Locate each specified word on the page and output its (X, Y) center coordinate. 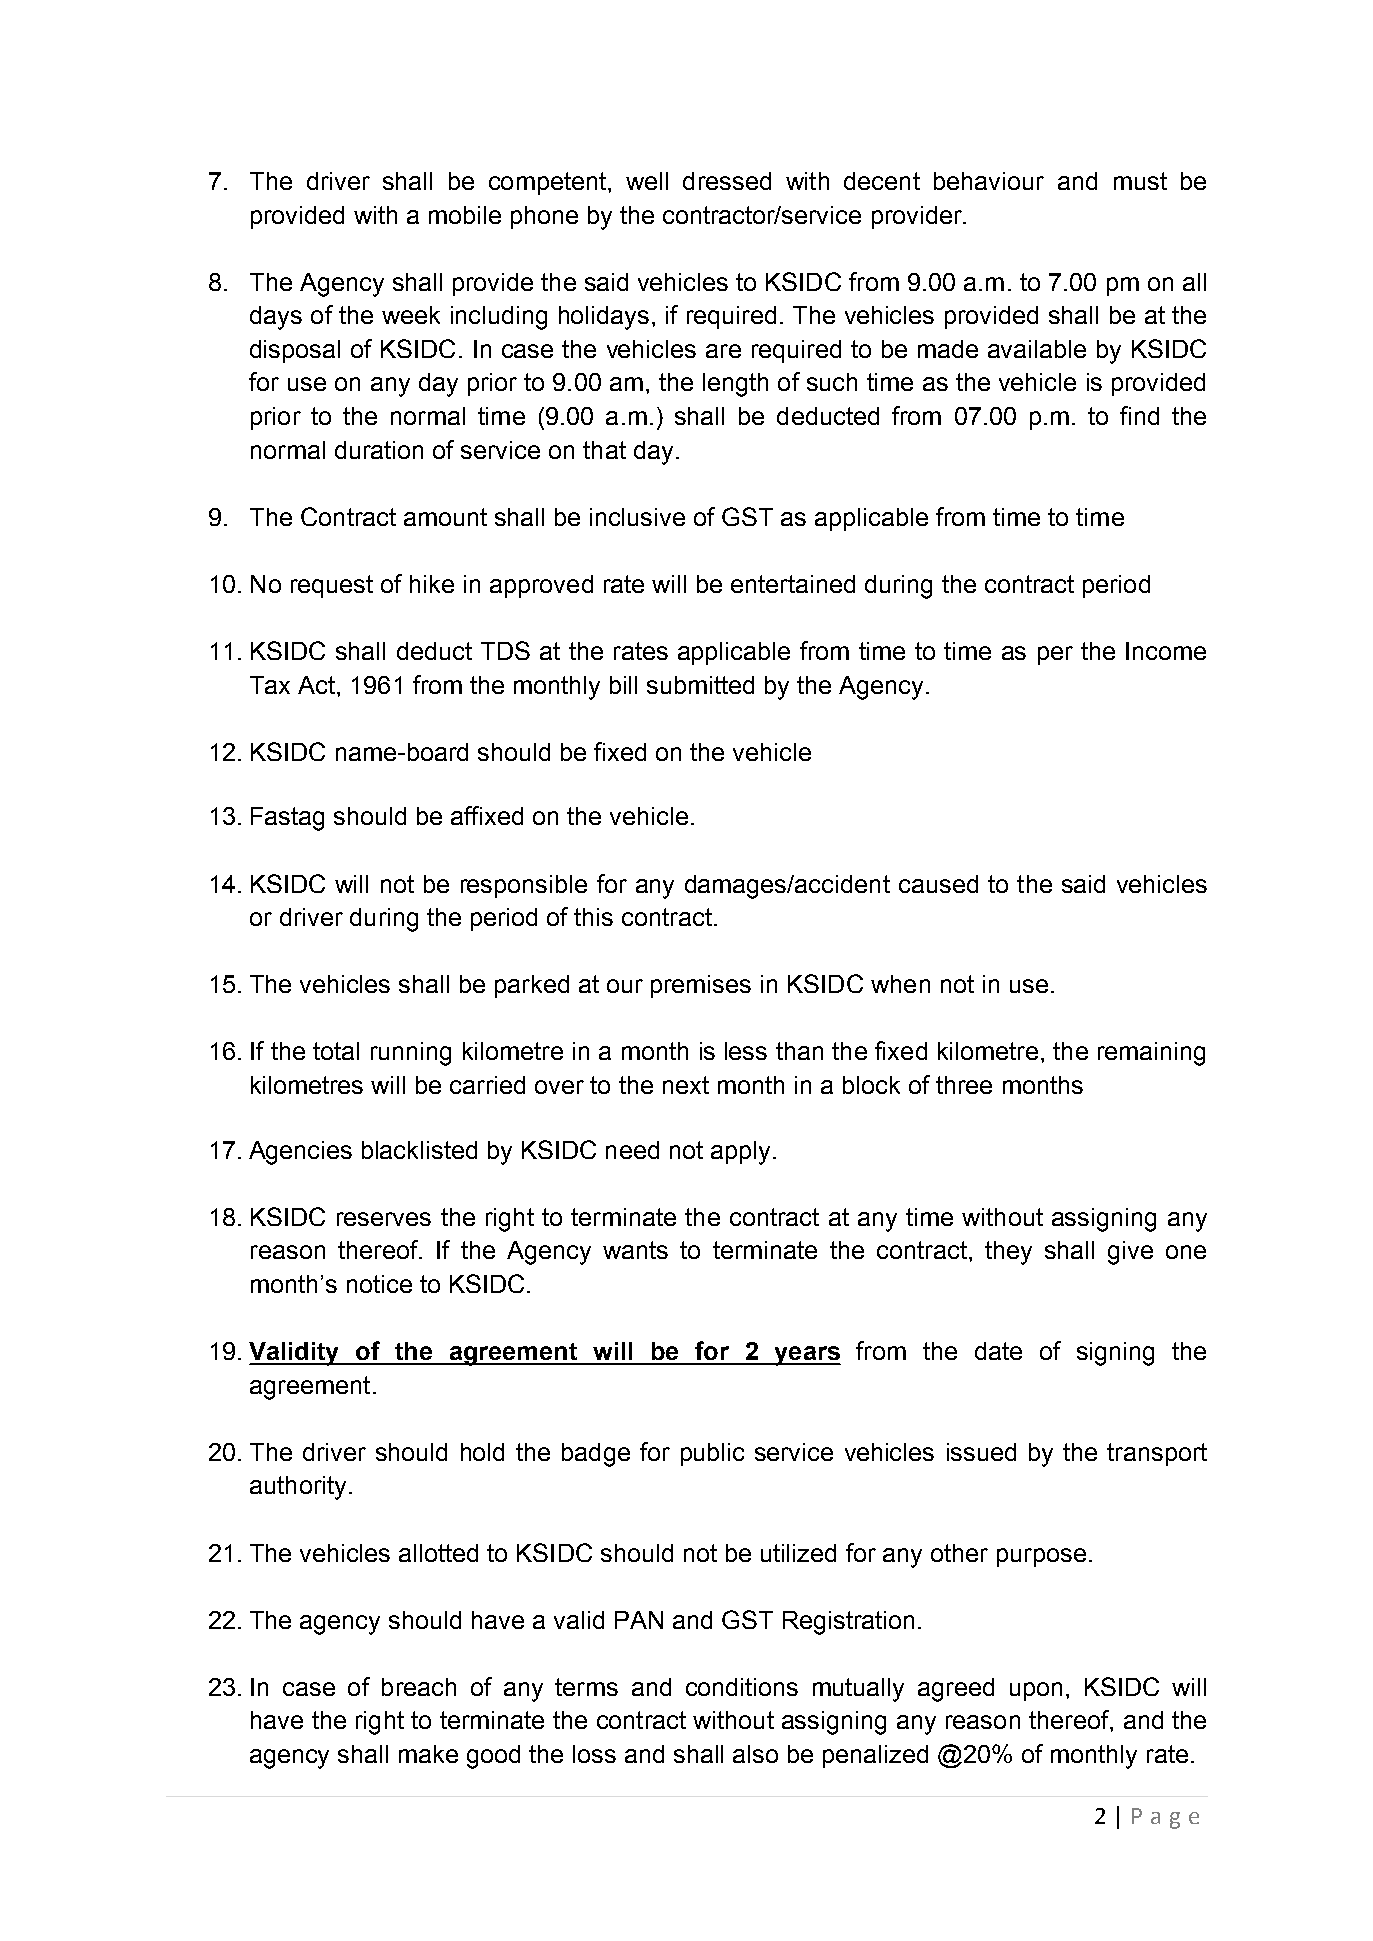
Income (1166, 651)
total (336, 1051)
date (998, 1351)
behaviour (989, 181)
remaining (1151, 1054)
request (332, 586)
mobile (465, 215)
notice (379, 1284)
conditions (742, 1687)
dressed (727, 181)
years (806, 1356)
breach (419, 1687)
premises (701, 986)
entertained (793, 584)
